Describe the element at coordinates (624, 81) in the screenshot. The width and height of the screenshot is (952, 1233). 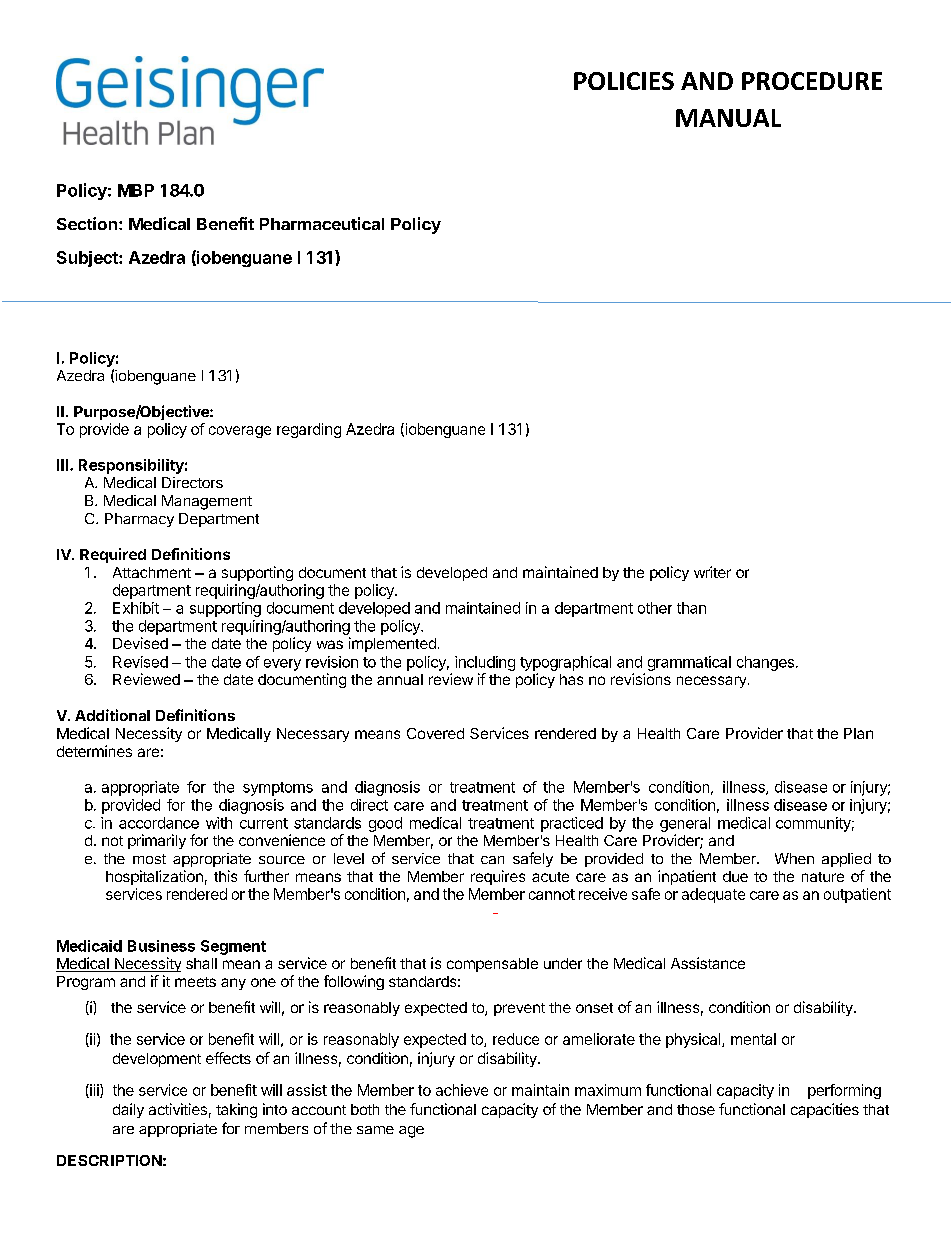
I see `POLICIES` at that location.
